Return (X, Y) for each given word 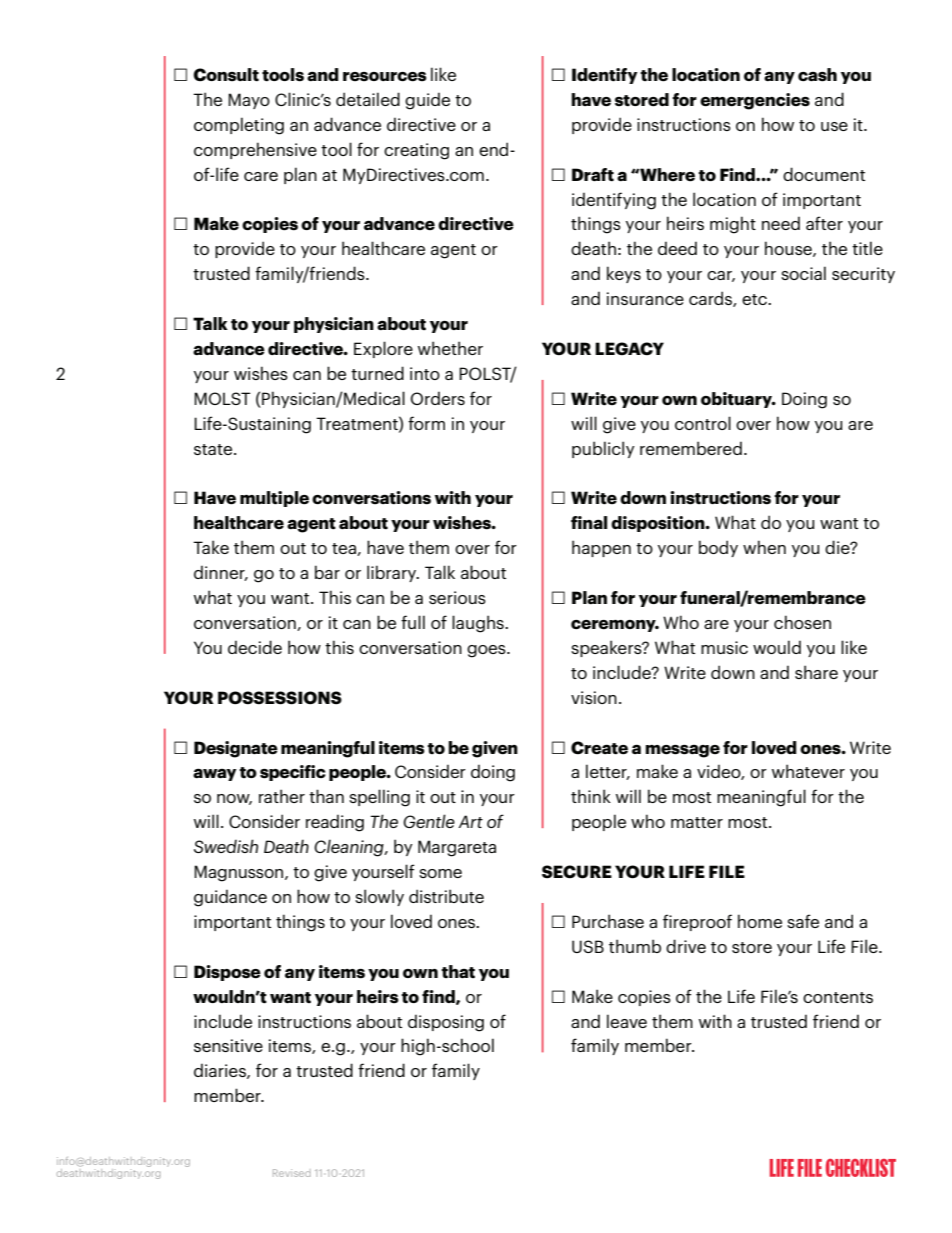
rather (282, 796)
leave (627, 1021)
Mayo (249, 101)
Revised (292, 1173)
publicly (603, 449)
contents (838, 997)
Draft (593, 175)
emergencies (755, 101)
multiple (274, 499)
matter (697, 822)
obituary (738, 400)
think (591, 796)
